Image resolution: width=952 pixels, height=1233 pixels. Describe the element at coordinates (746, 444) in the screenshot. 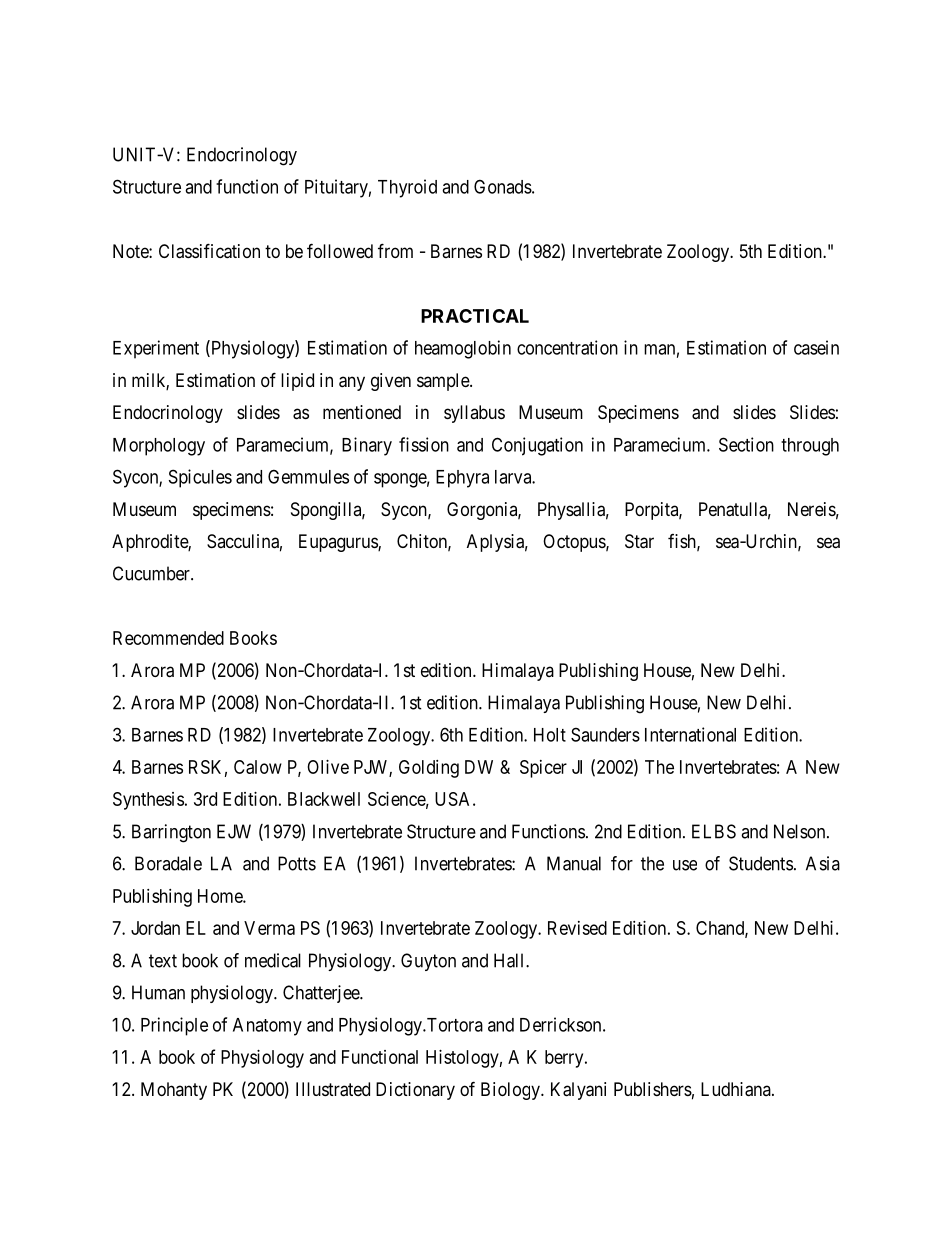

I see `Section` at that location.
